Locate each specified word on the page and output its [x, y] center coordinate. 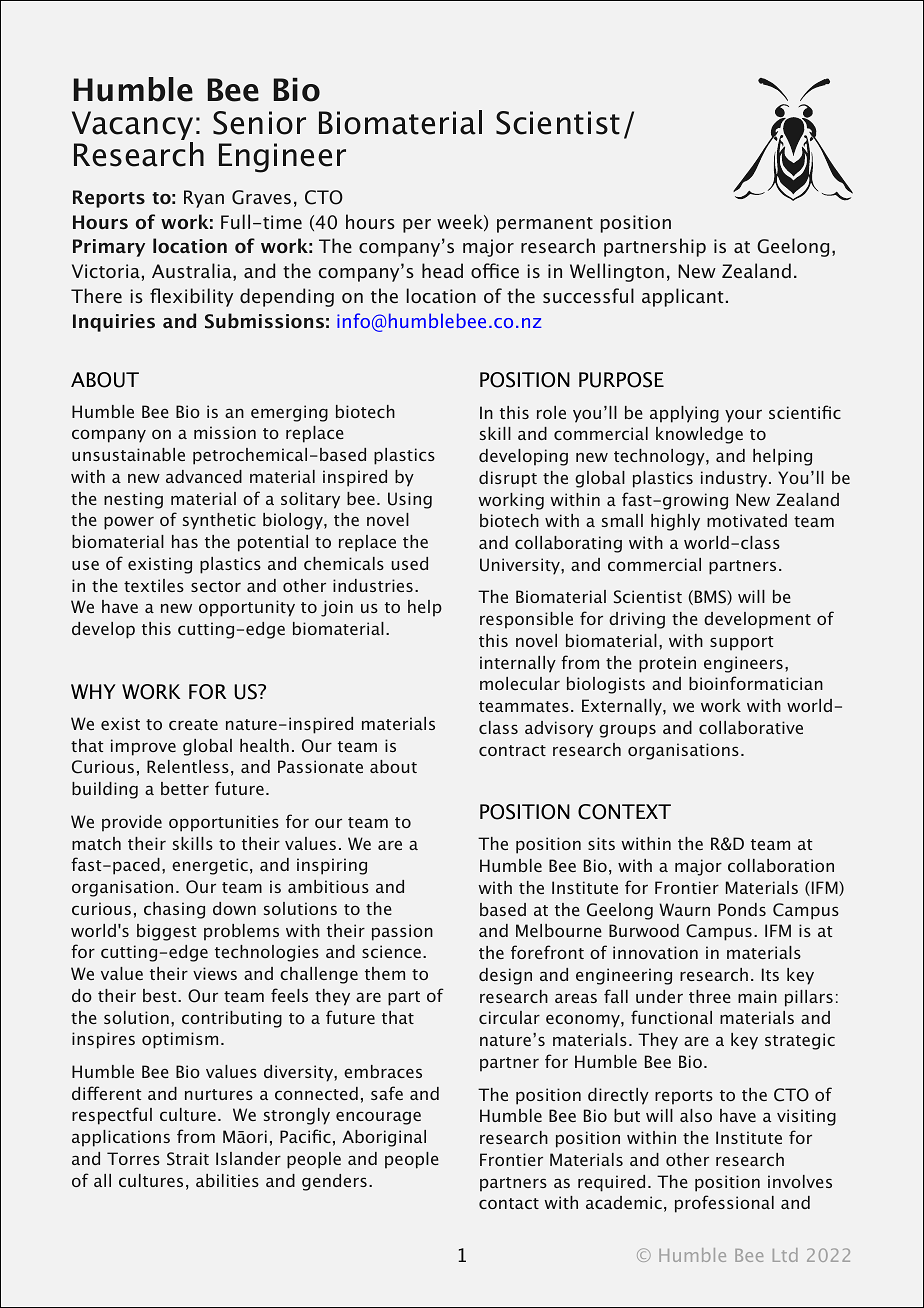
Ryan [204, 199]
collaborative [751, 727]
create [193, 724]
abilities [227, 1180]
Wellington [617, 272]
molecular [520, 683]
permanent [545, 225]
